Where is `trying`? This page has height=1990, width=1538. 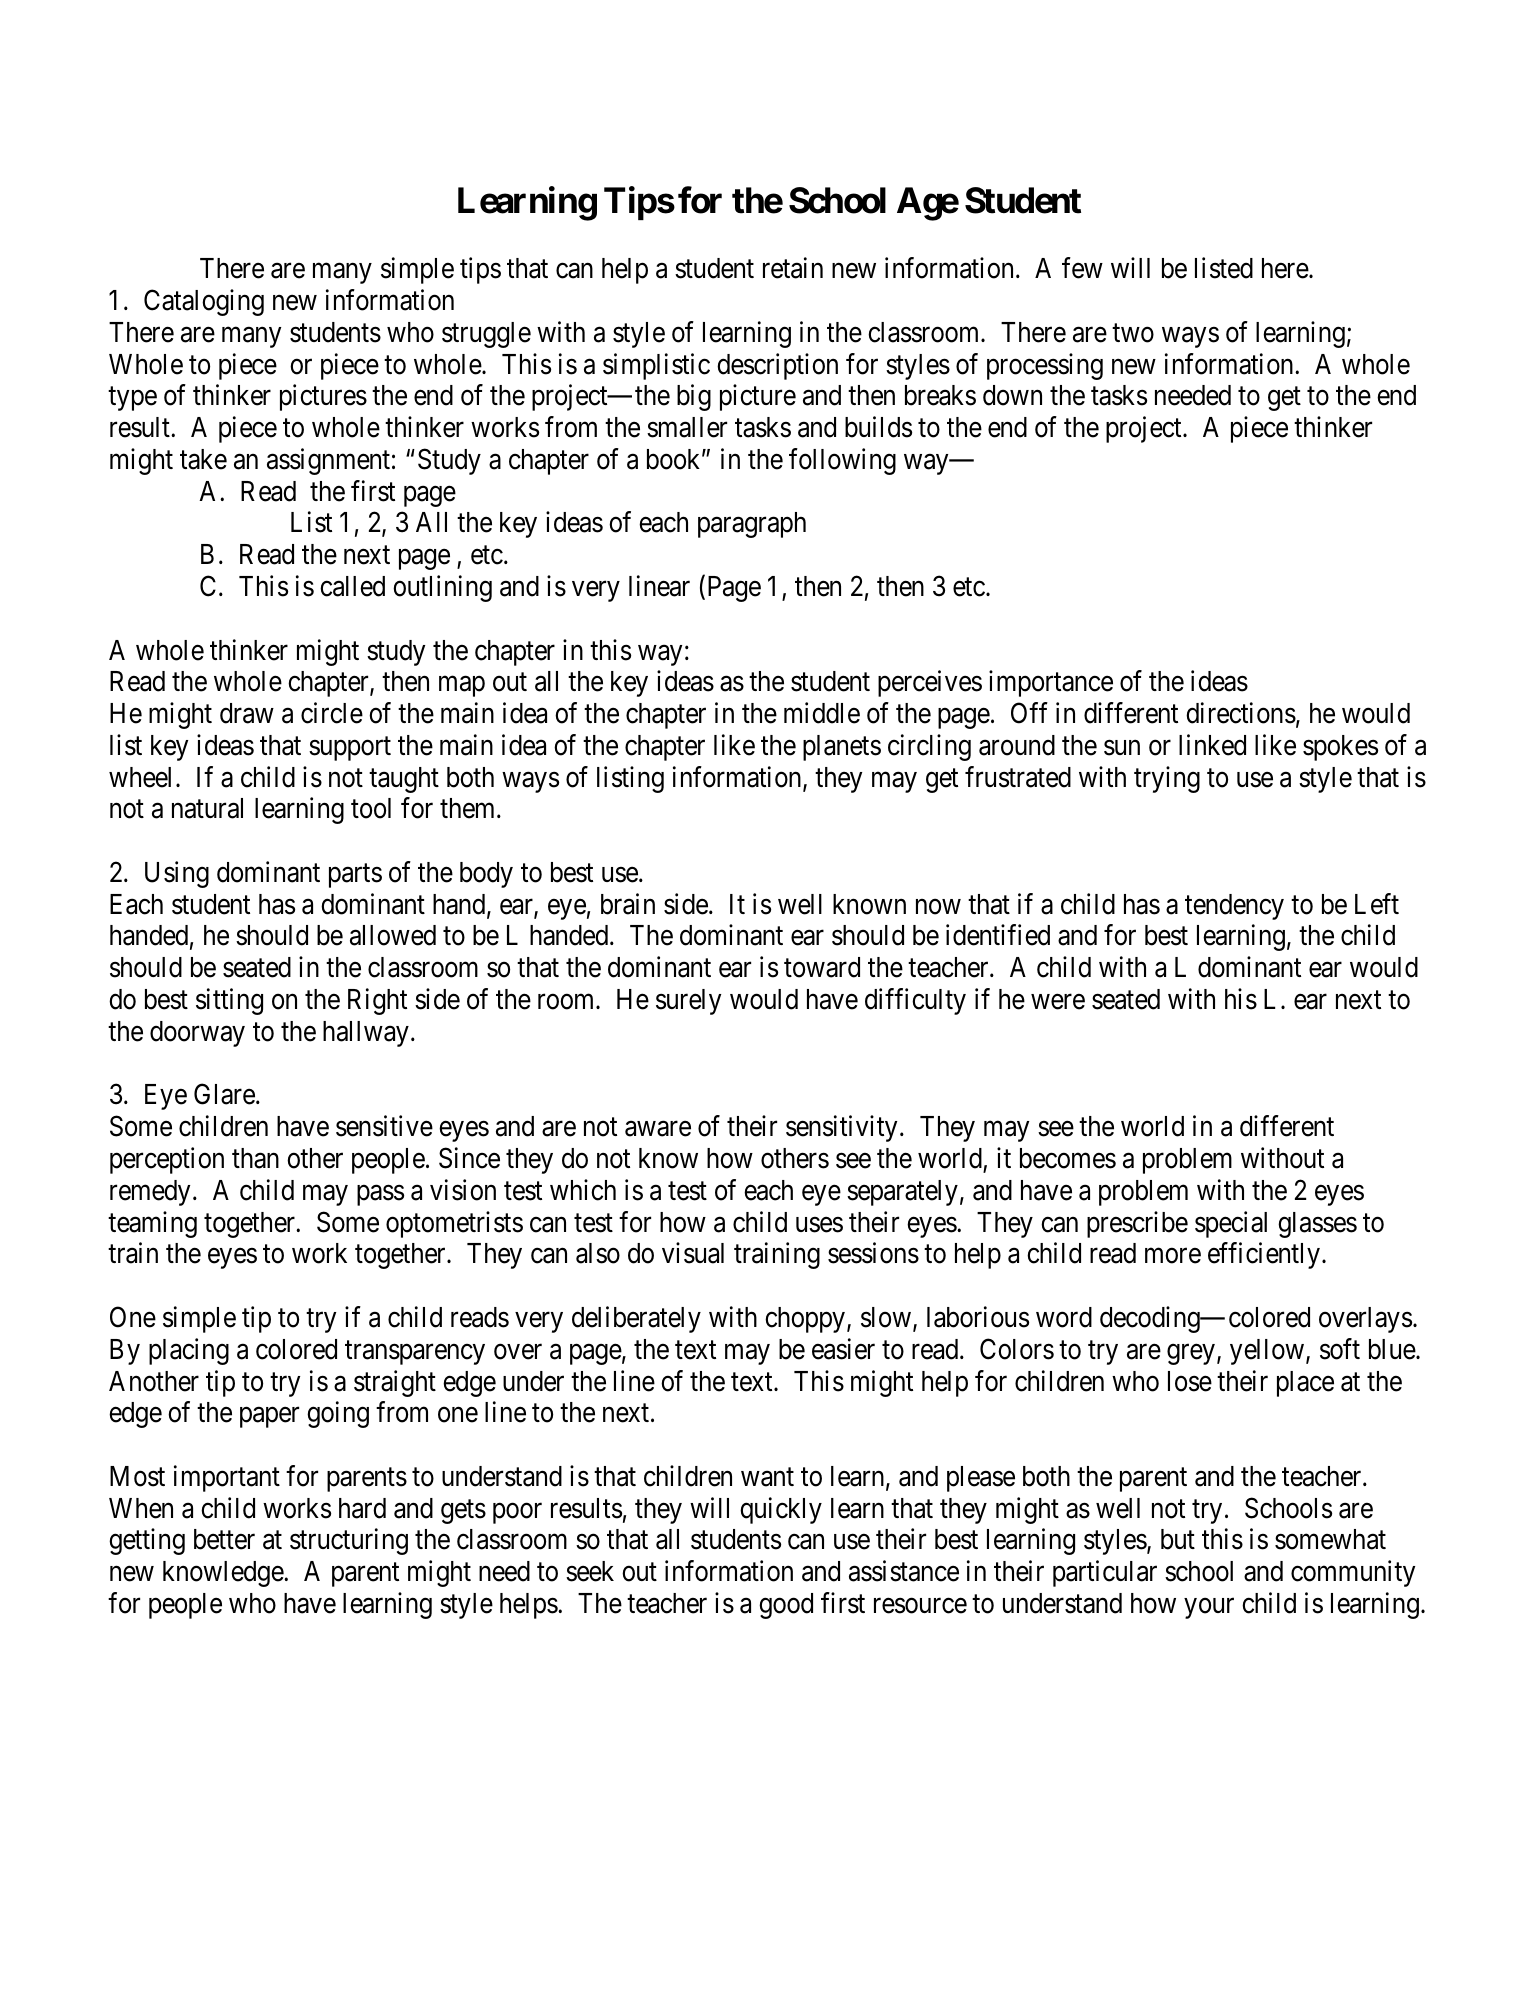 trying is located at coordinates (1167, 779).
